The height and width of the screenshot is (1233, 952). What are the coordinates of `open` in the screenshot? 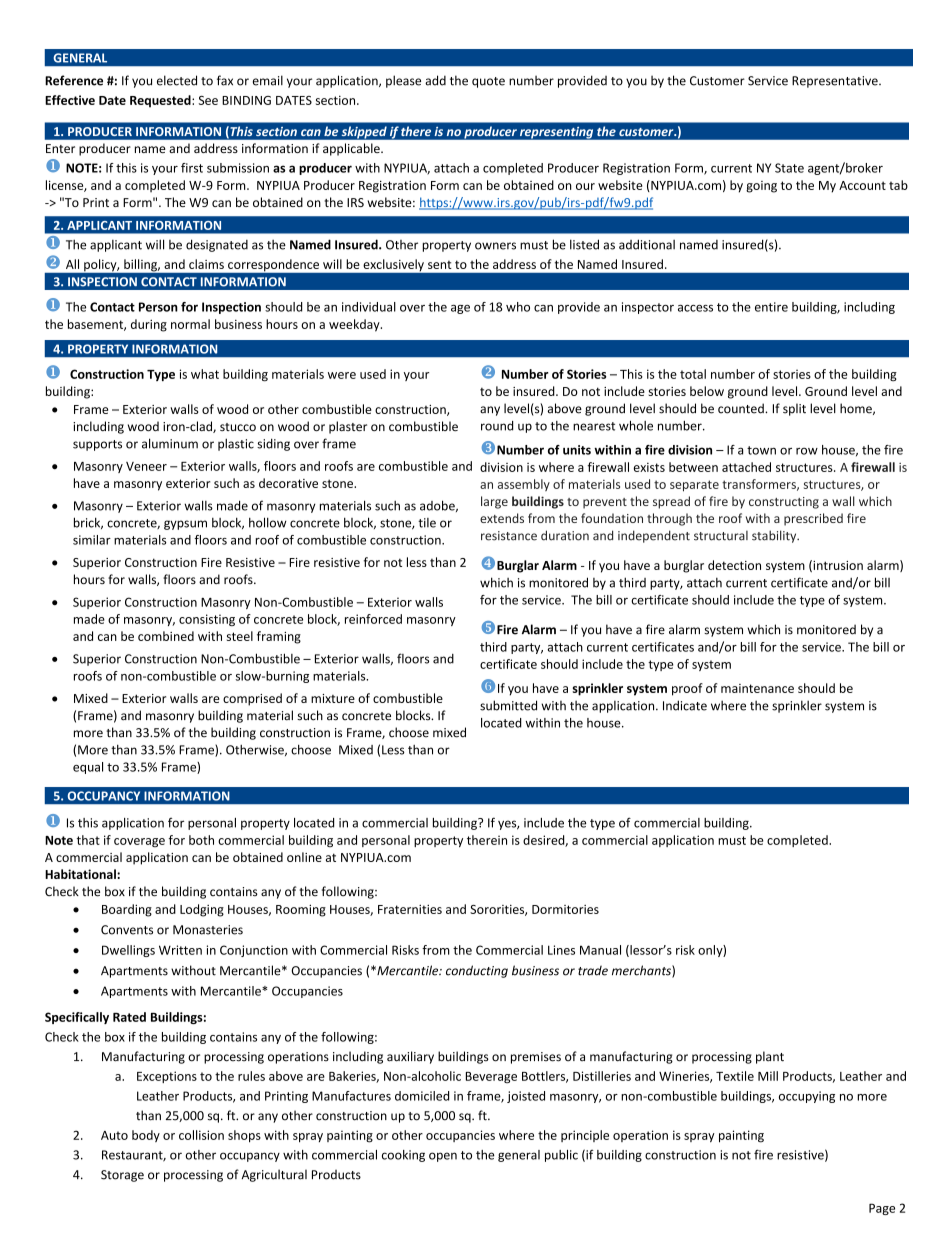 It's located at (443, 1157).
